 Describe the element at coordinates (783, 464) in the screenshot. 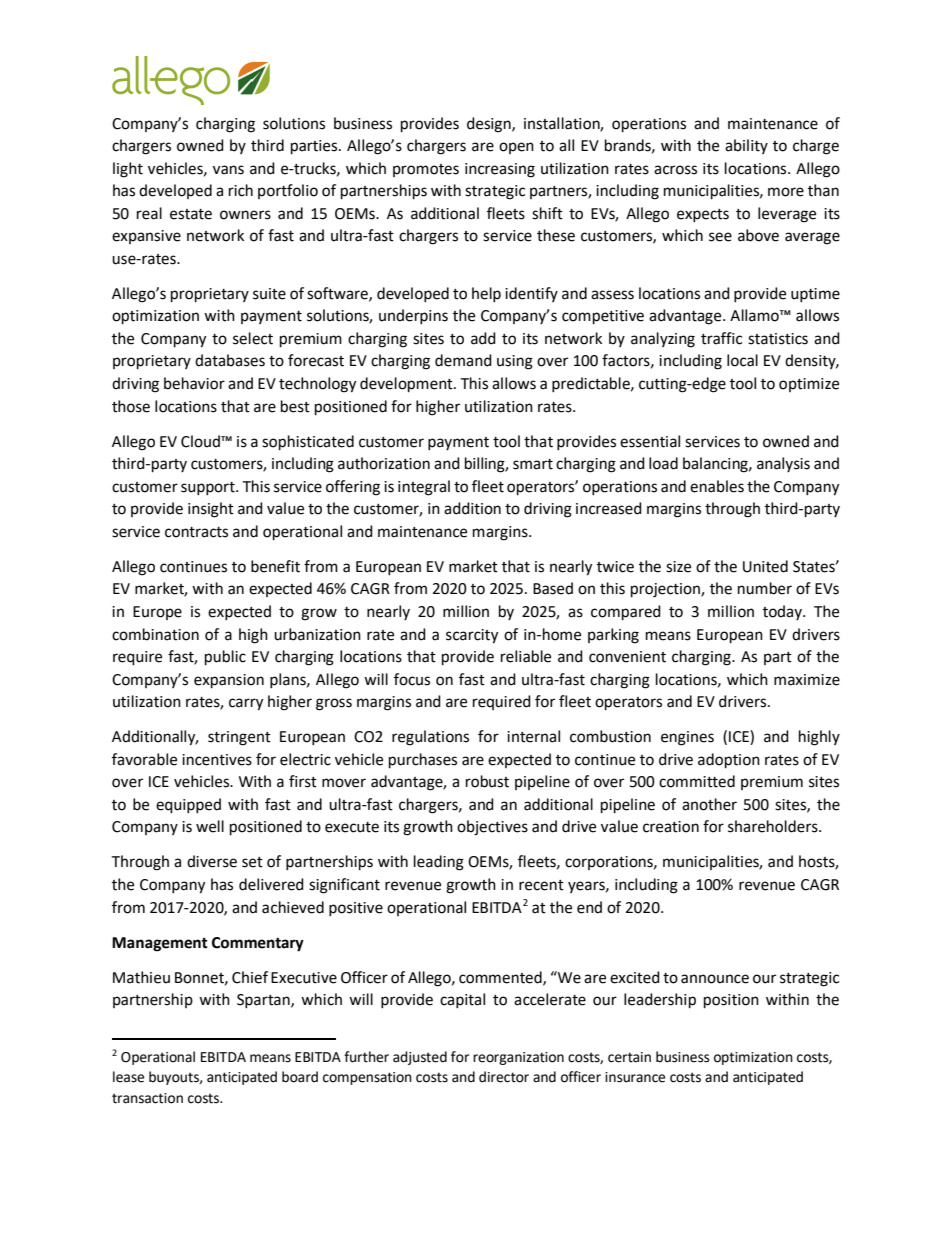

I see `analysis` at that location.
